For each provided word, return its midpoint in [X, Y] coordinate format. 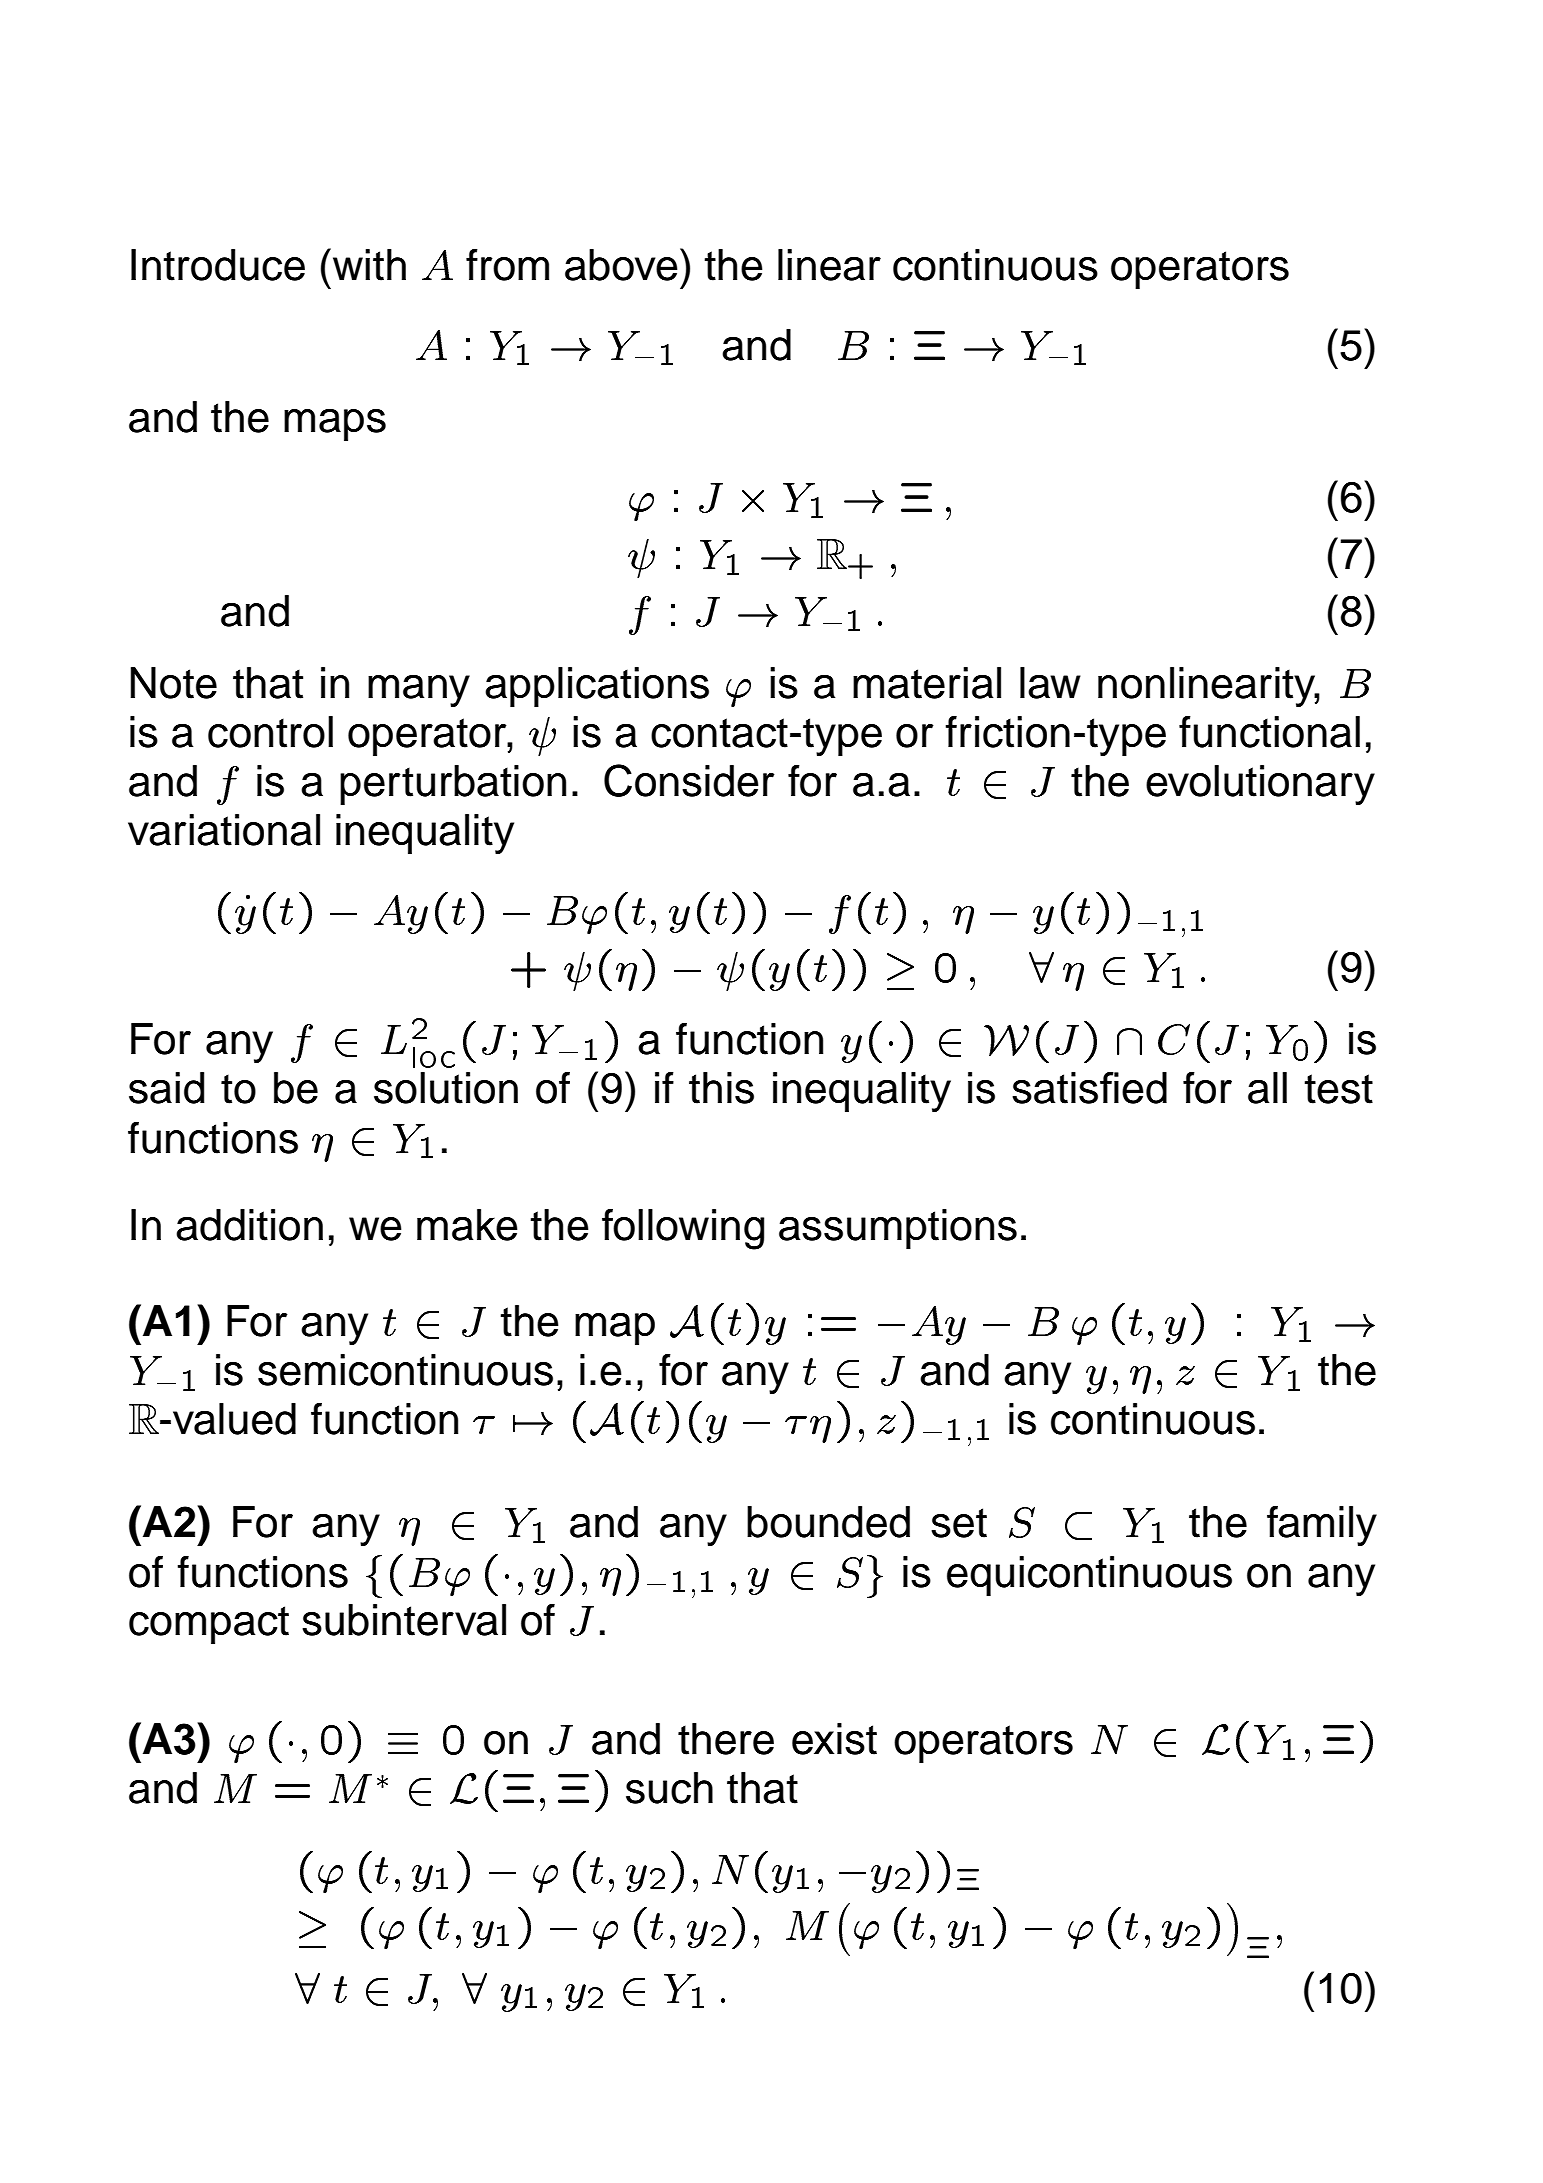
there [726, 1739]
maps [335, 425]
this [721, 1088]
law [1050, 683]
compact [209, 1625]
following [683, 1229]
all [1267, 1088]
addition [249, 1225]
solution [446, 1088]
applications [597, 687]
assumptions [898, 1229]
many [419, 691]
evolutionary [1260, 785]
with [369, 265]
